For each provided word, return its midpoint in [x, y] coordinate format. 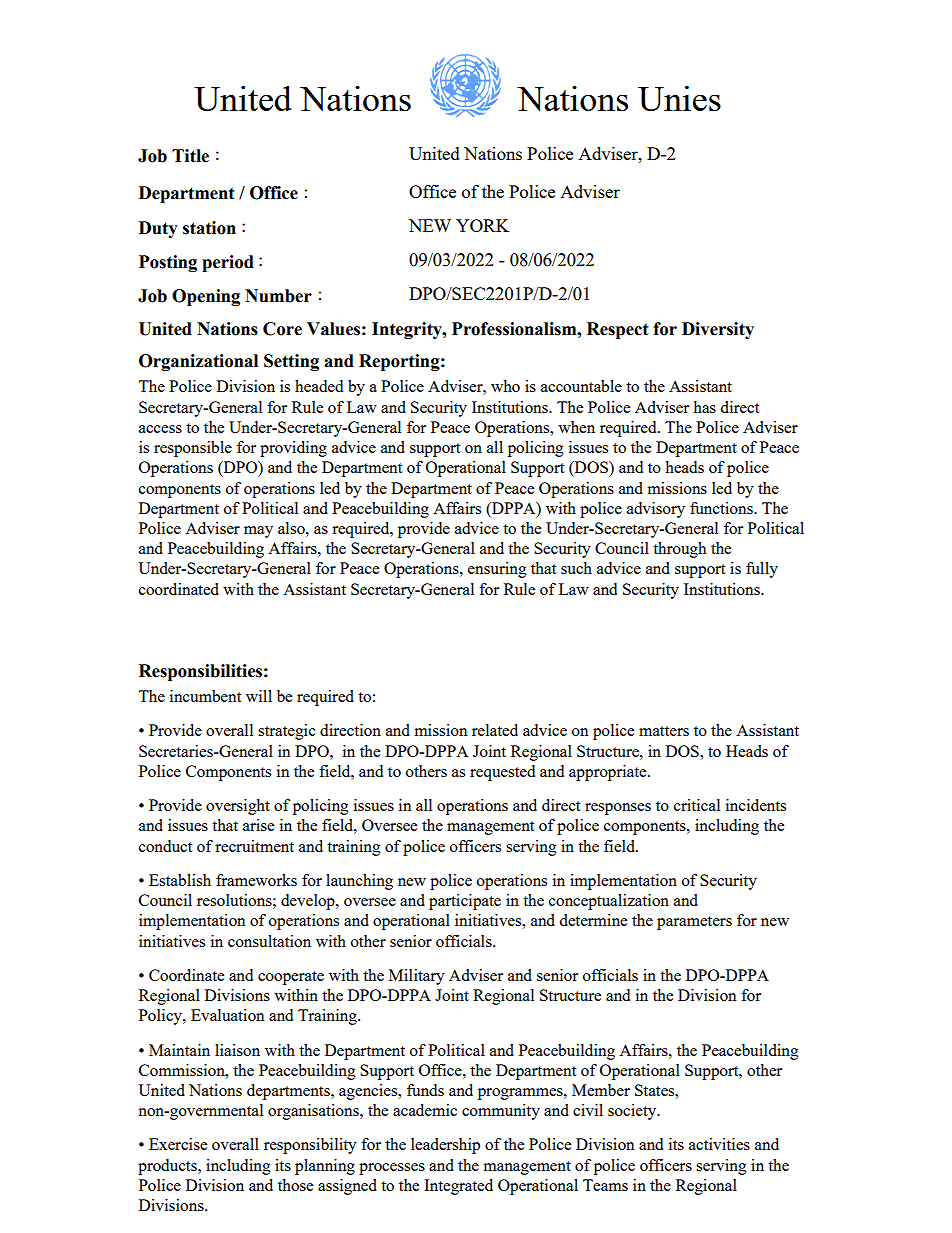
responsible [193, 449]
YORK [482, 225]
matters [664, 731]
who [505, 386]
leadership [445, 1146]
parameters [694, 923]
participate [465, 902]
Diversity [718, 330]
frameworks [256, 880]
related [495, 730]
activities [719, 1144]
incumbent [205, 696]
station [209, 228]
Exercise [178, 1144]
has [704, 407]
